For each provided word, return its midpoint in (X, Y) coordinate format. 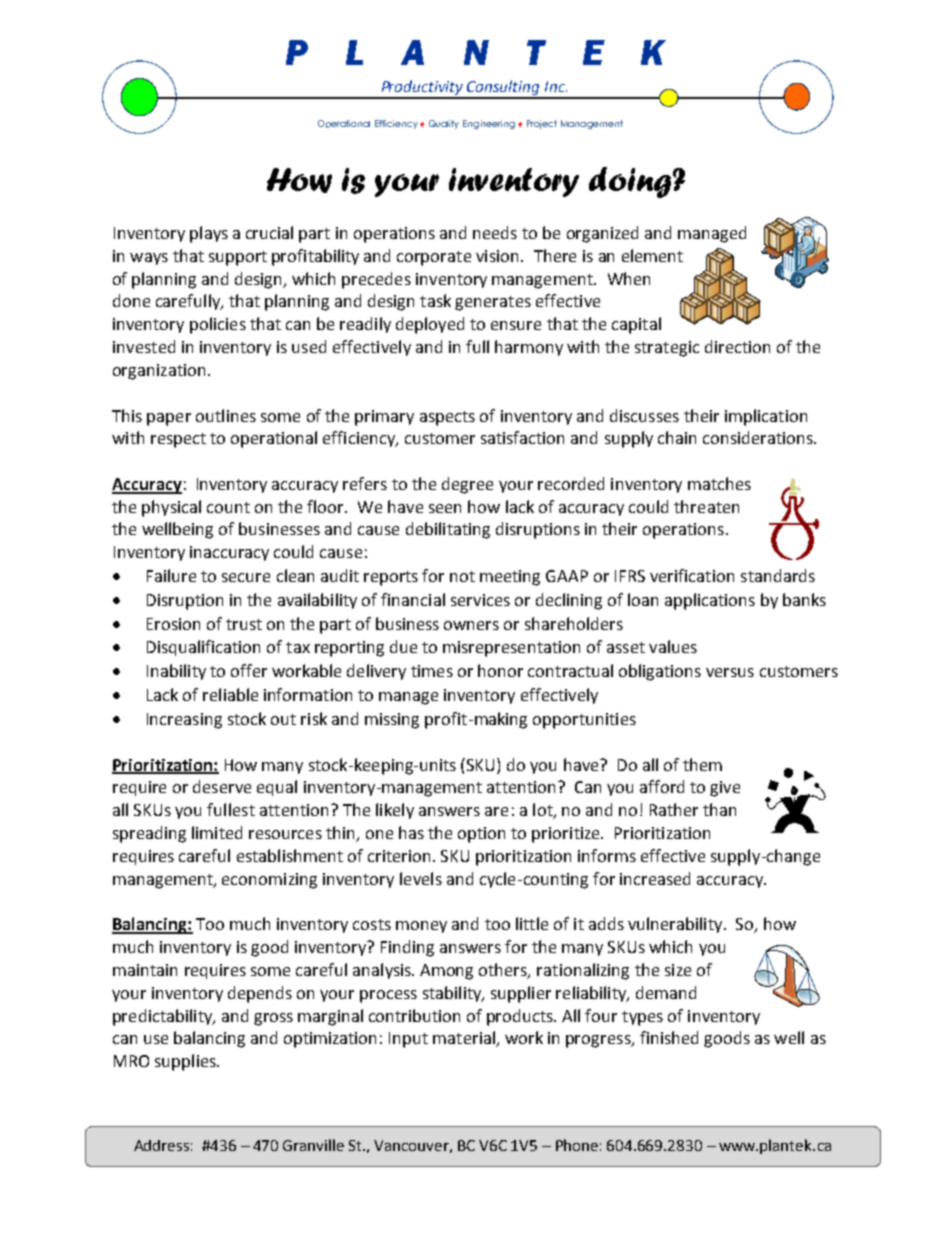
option (481, 835)
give (725, 789)
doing (631, 182)
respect (178, 440)
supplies (186, 1062)
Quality (444, 124)
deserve (222, 786)
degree (467, 485)
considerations (759, 437)
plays (209, 234)
